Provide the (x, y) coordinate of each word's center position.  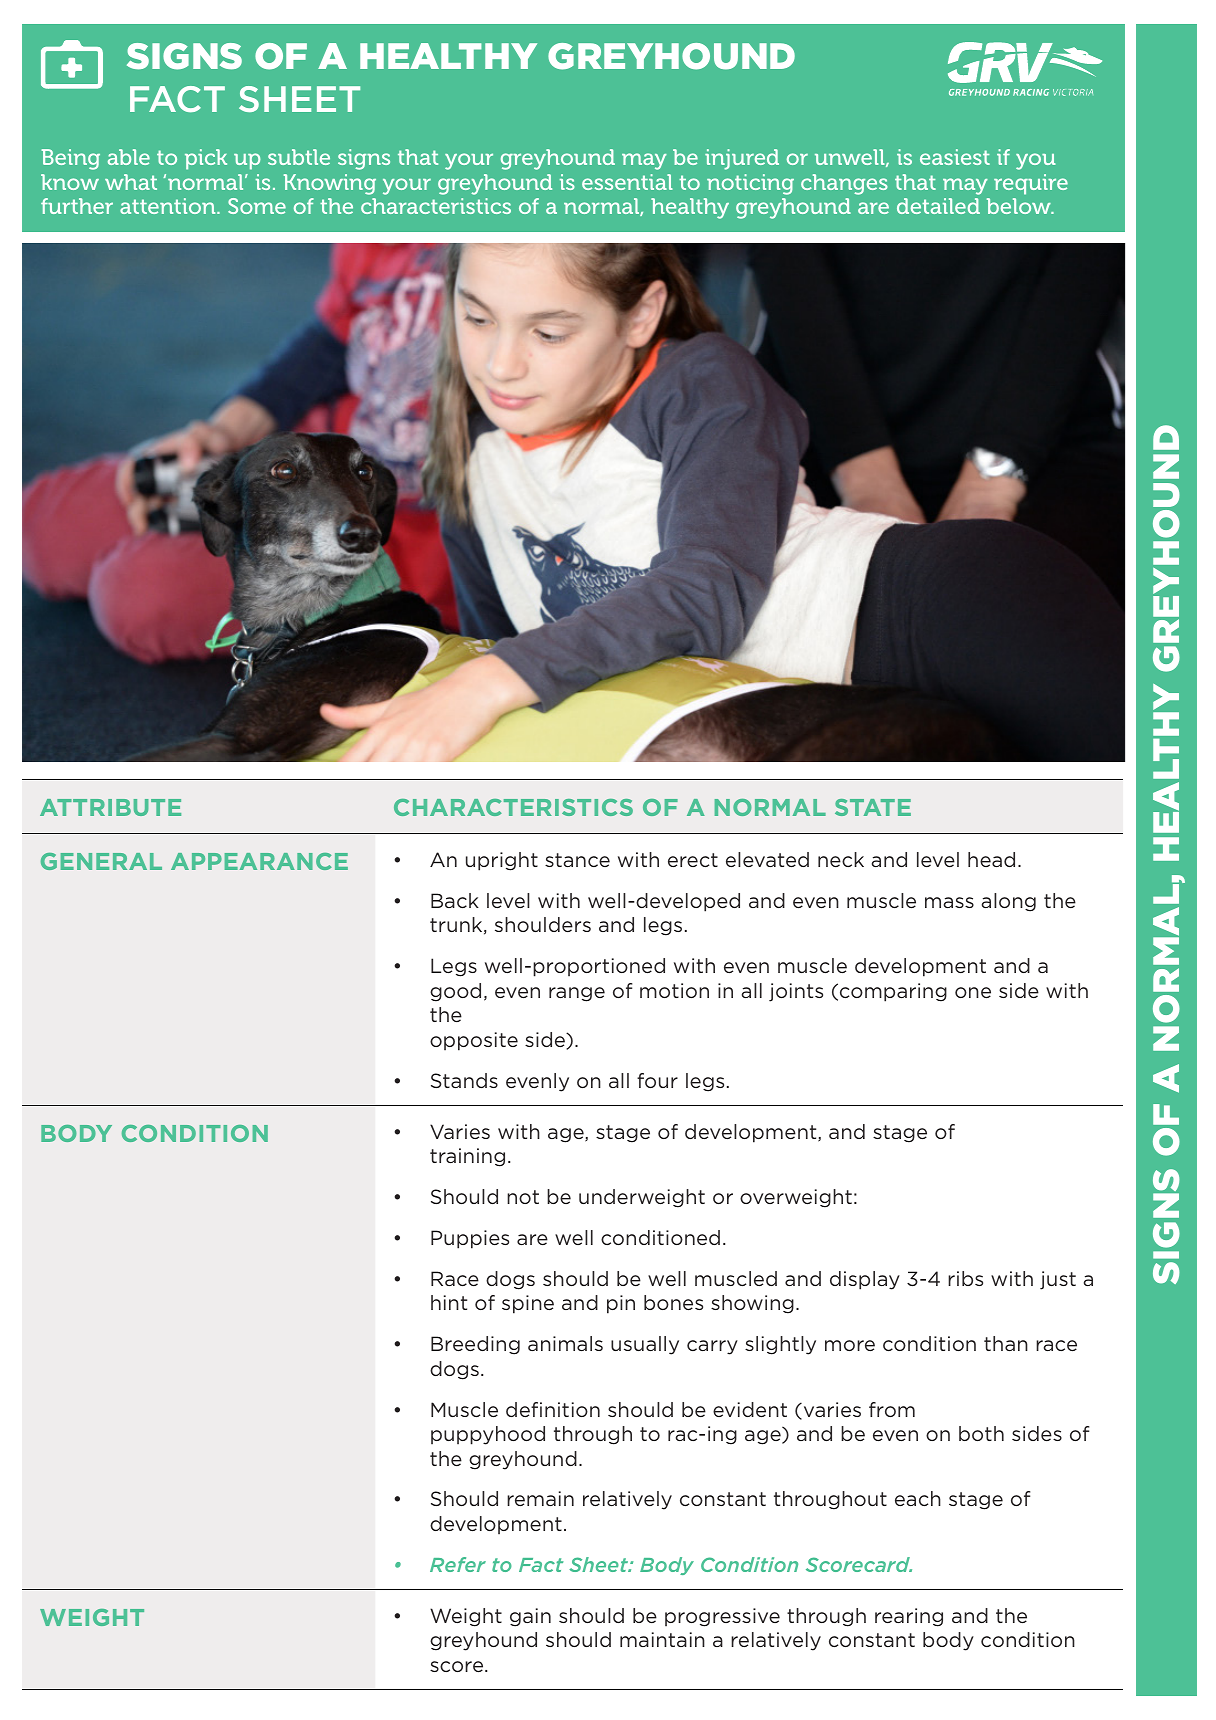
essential (627, 182)
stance (577, 860)
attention (169, 206)
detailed (938, 206)
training (467, 1157)
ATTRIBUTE (110, 807)
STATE (873, 807)
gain (530, 1617)
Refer (458, 1564)
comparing (893, 992)
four (657, 1080)
